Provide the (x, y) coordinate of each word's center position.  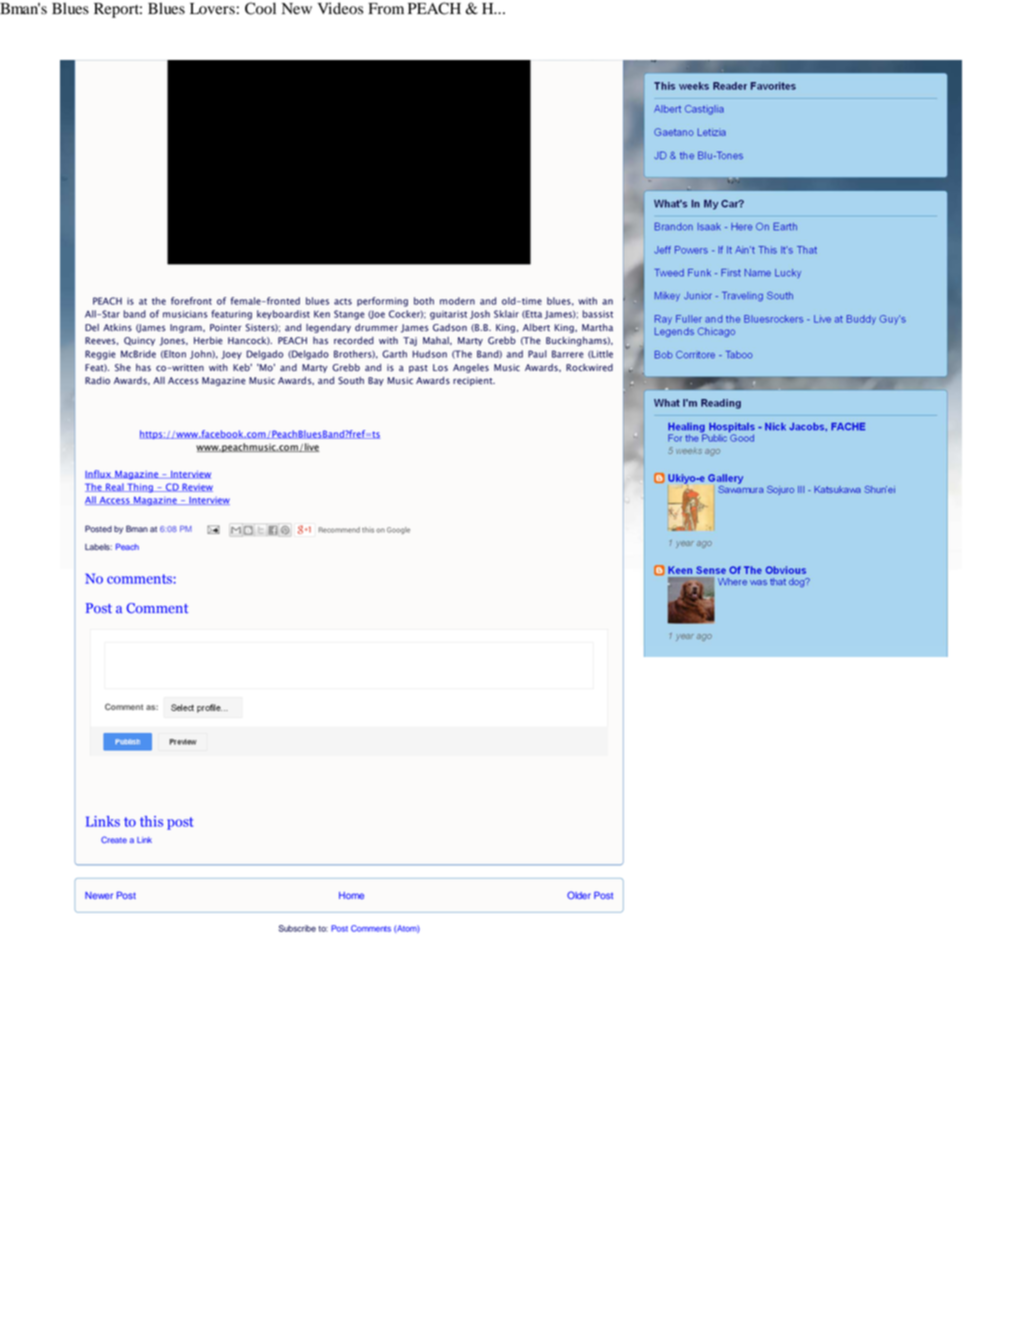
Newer (99, 895)
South (351, 381)
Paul (537, 354)
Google (398, 530)
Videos (340, 8)
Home (351, 895)
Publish (127, 742)
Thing (140, 488)
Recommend (339, 530)
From (386, 9)
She (123, 368)
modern (457, 301)
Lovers (212, 9)
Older (579, 895)
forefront (191, 301)
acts (343, 301)
